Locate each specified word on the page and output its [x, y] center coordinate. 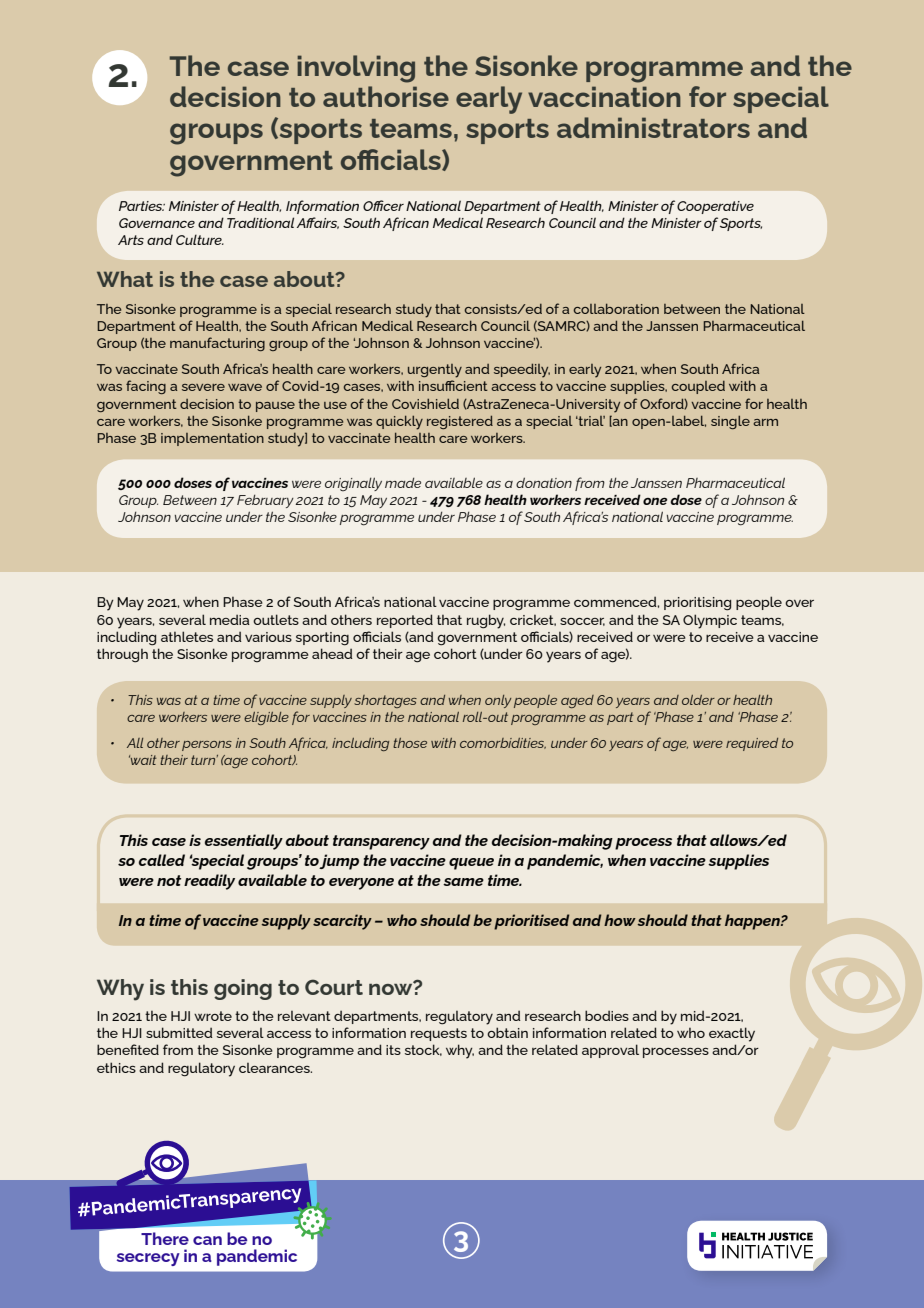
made [403, 482]
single [730, 422]
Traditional [260, 222]
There [165, 1238]
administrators [653, 127]
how [620, 920]
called [162, 860]
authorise [386, 96]
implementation [212, 439]
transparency [381, 842]
